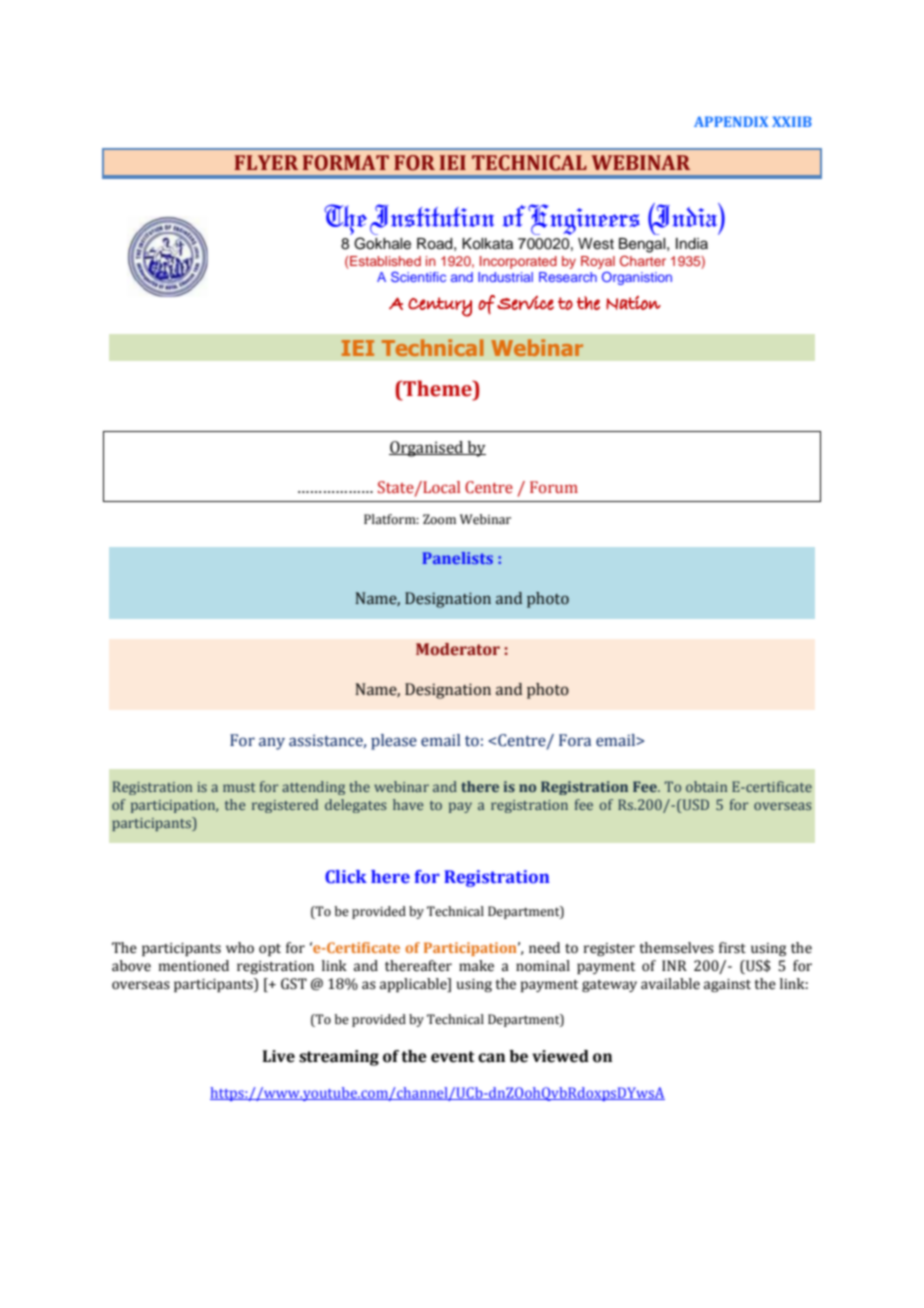 This page has width=924, height=1308. What do you see at coordinates (453, 1057) in the page?
I see `event` at bounding box center [453, 1057].
